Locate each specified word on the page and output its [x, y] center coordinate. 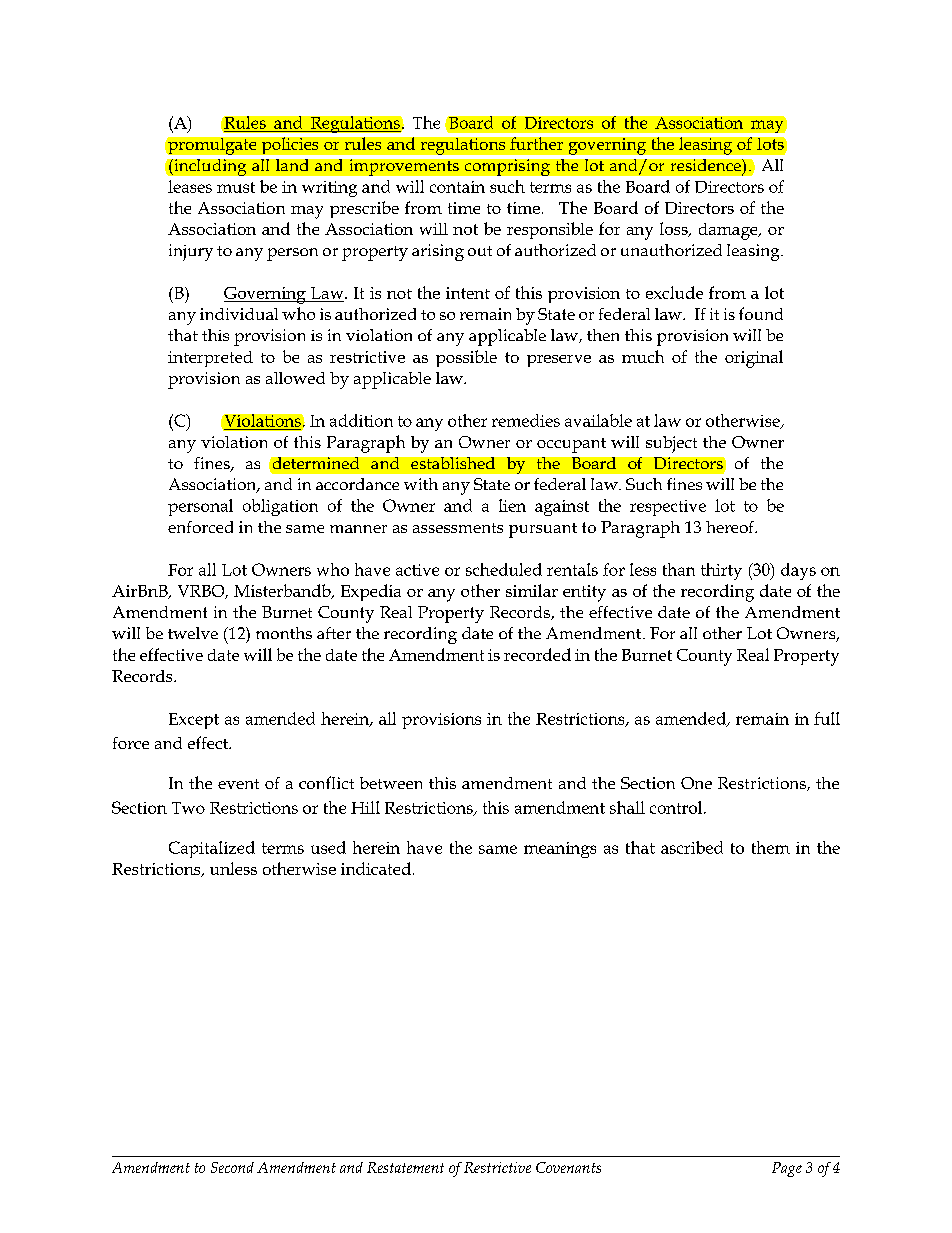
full [827, 718]
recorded [537, 654]
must [236, 187]
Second [232, 1167]
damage [729, 231]
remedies [526, 420]
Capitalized [212, 849]
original [754, 359]
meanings [560, 850]
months [284, 633]
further [536, 143]
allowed [295, 378]
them [771, 847]
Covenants [568, 1167]
